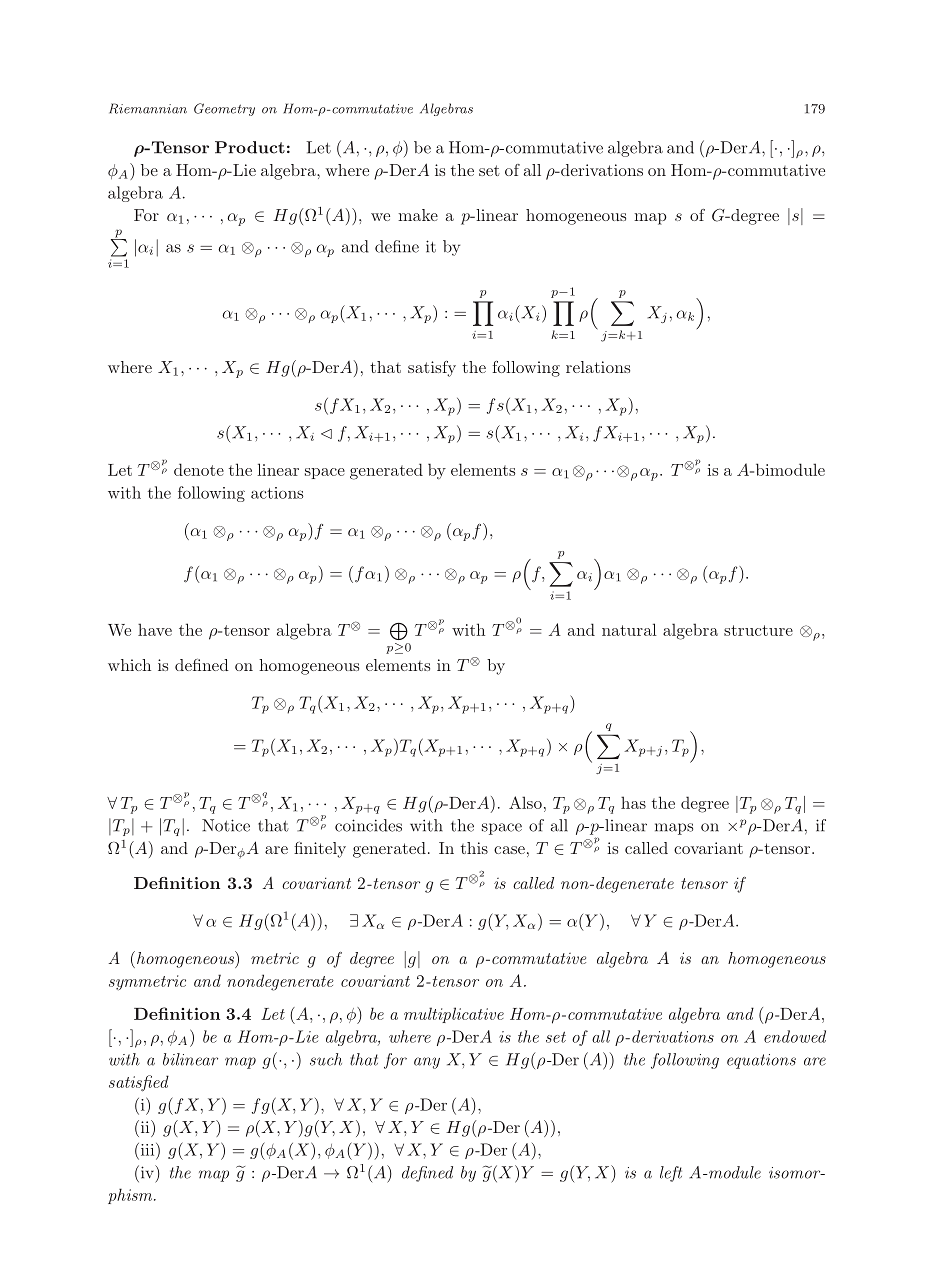 The image size is (931, 1288). I want to click on maps, so click(674, 829).
